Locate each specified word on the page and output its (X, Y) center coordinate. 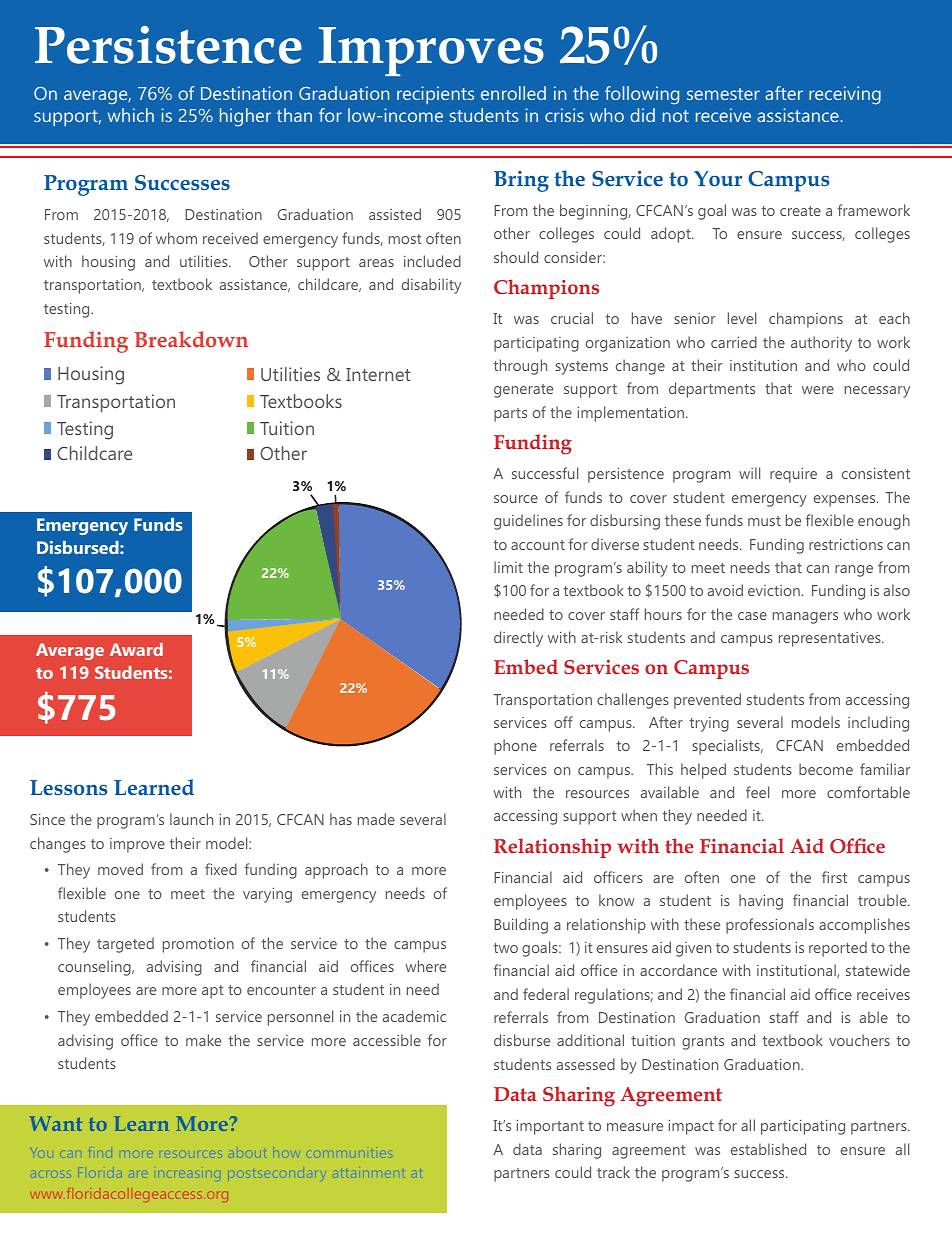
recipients (435, 95)
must (764, 521)
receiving (845, 95)
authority (821, 344)
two (505, 948)
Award (136, 649)
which (131, 115)
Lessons (69, 787)
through (520, 367)
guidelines (528, 522)
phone (515, 747)
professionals (770, 926)
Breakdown (191, 339)
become (826, 769)
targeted (125, 945)
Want (55, 1123)
